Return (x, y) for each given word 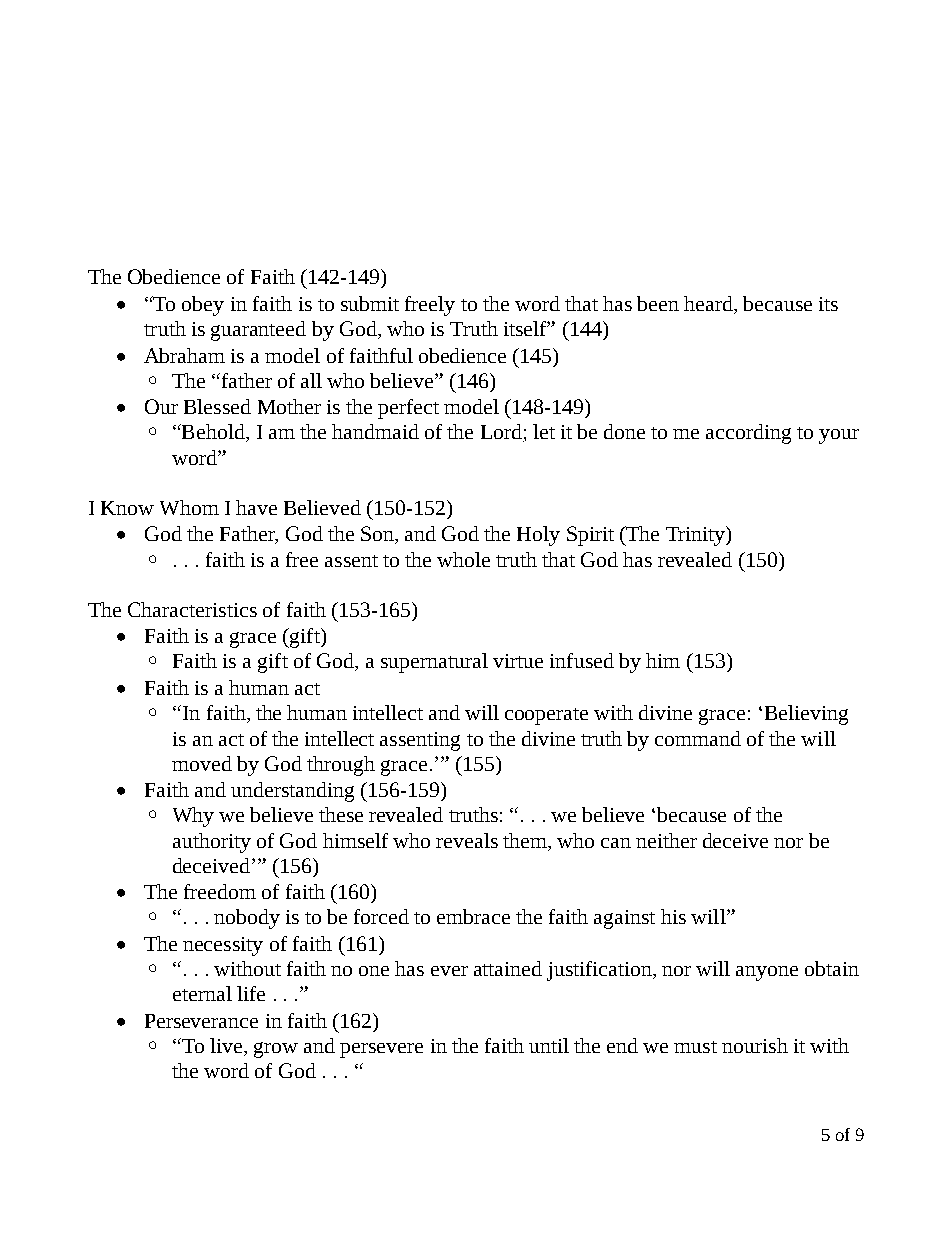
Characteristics (192, 609)
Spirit (590, 536)
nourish (755, 1045)
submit (370, 303)
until (549, 1045)
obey (203, 306)
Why (193, 817)
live (227, 1047)
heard (709, 303)
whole (463, 559)
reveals (467, 840)
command (698, 738)
